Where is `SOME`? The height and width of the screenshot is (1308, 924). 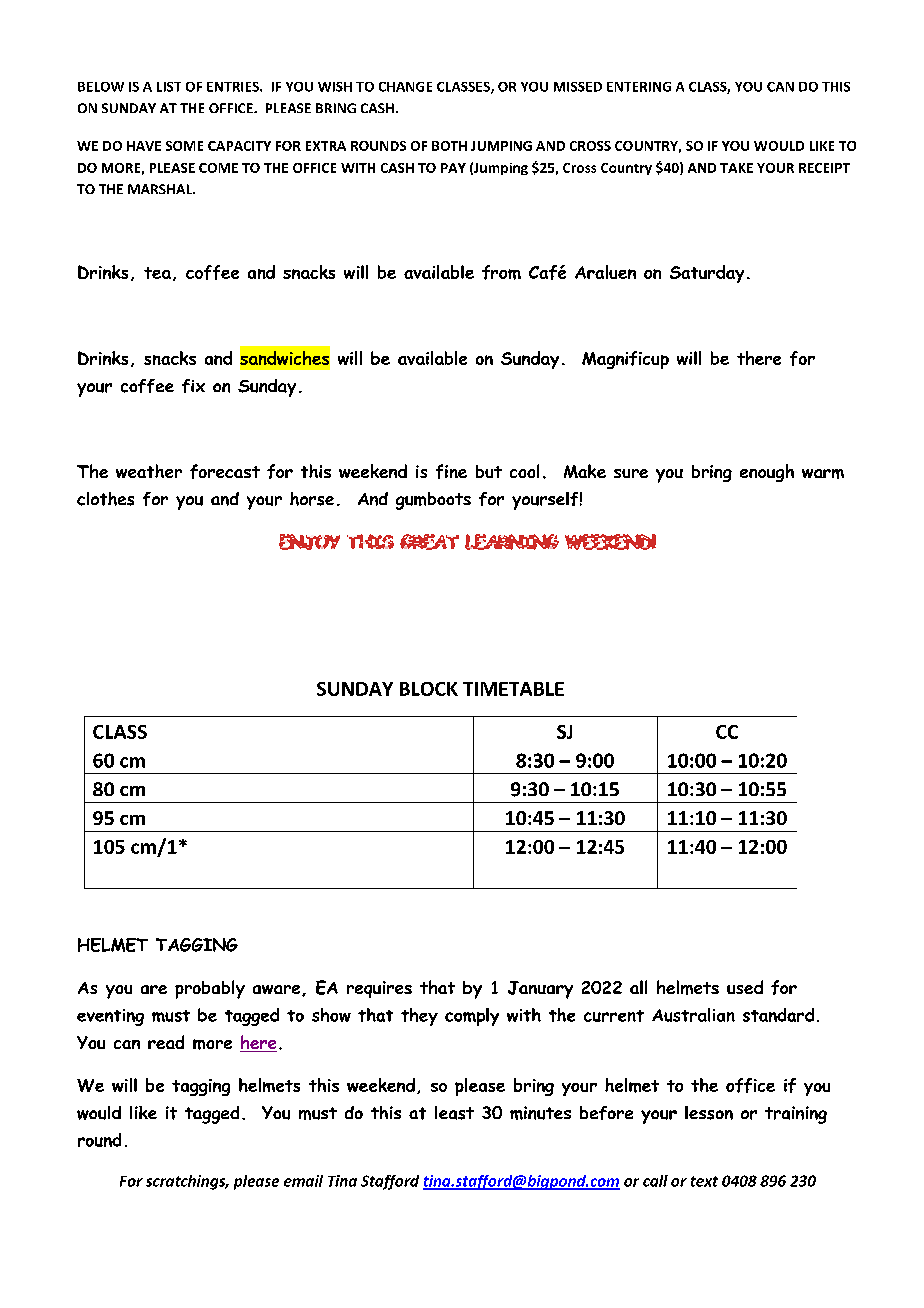 SOME is located at coordinates (184, 146).
